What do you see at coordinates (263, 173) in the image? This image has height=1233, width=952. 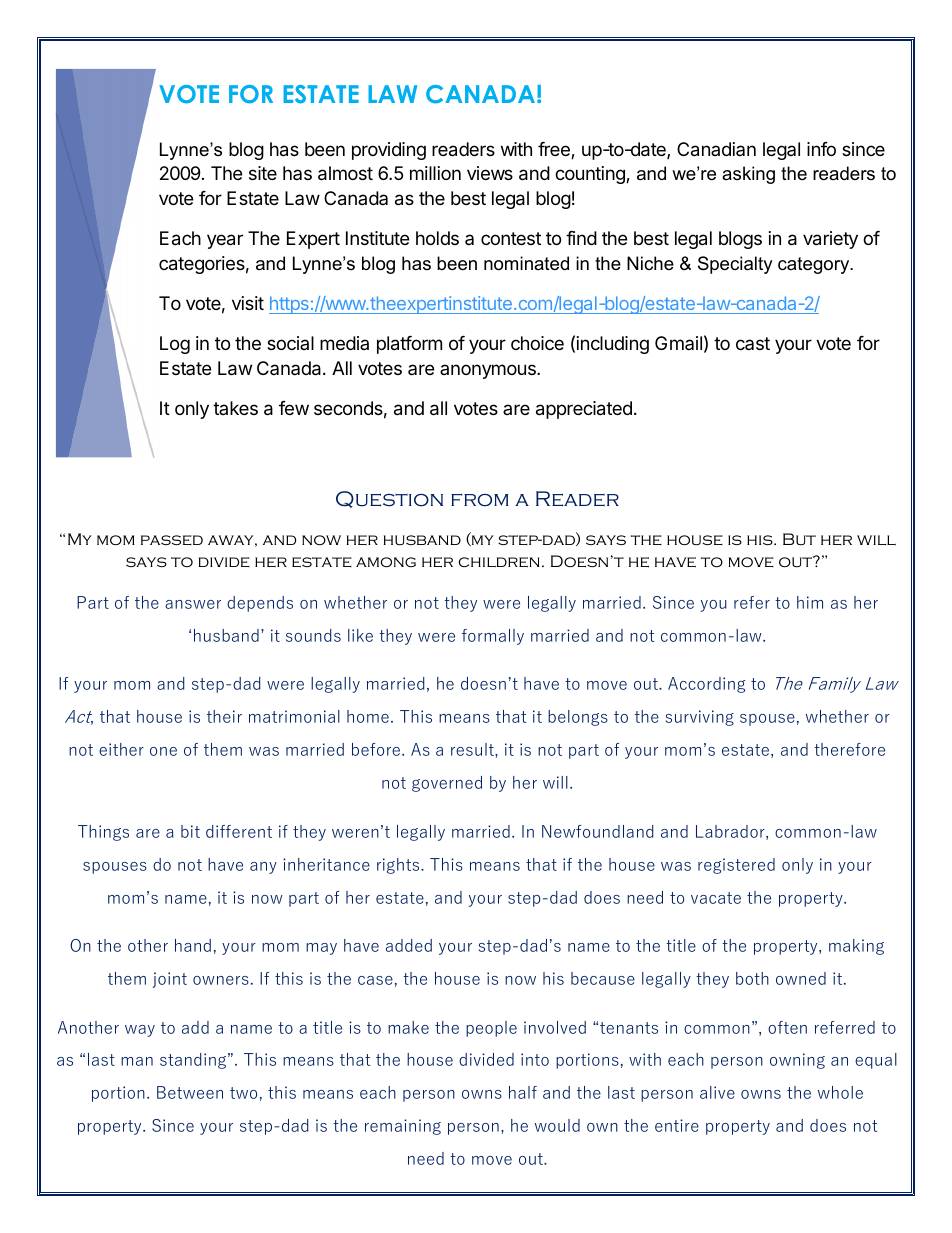 I see `site` at bounding box center [263, 173].
